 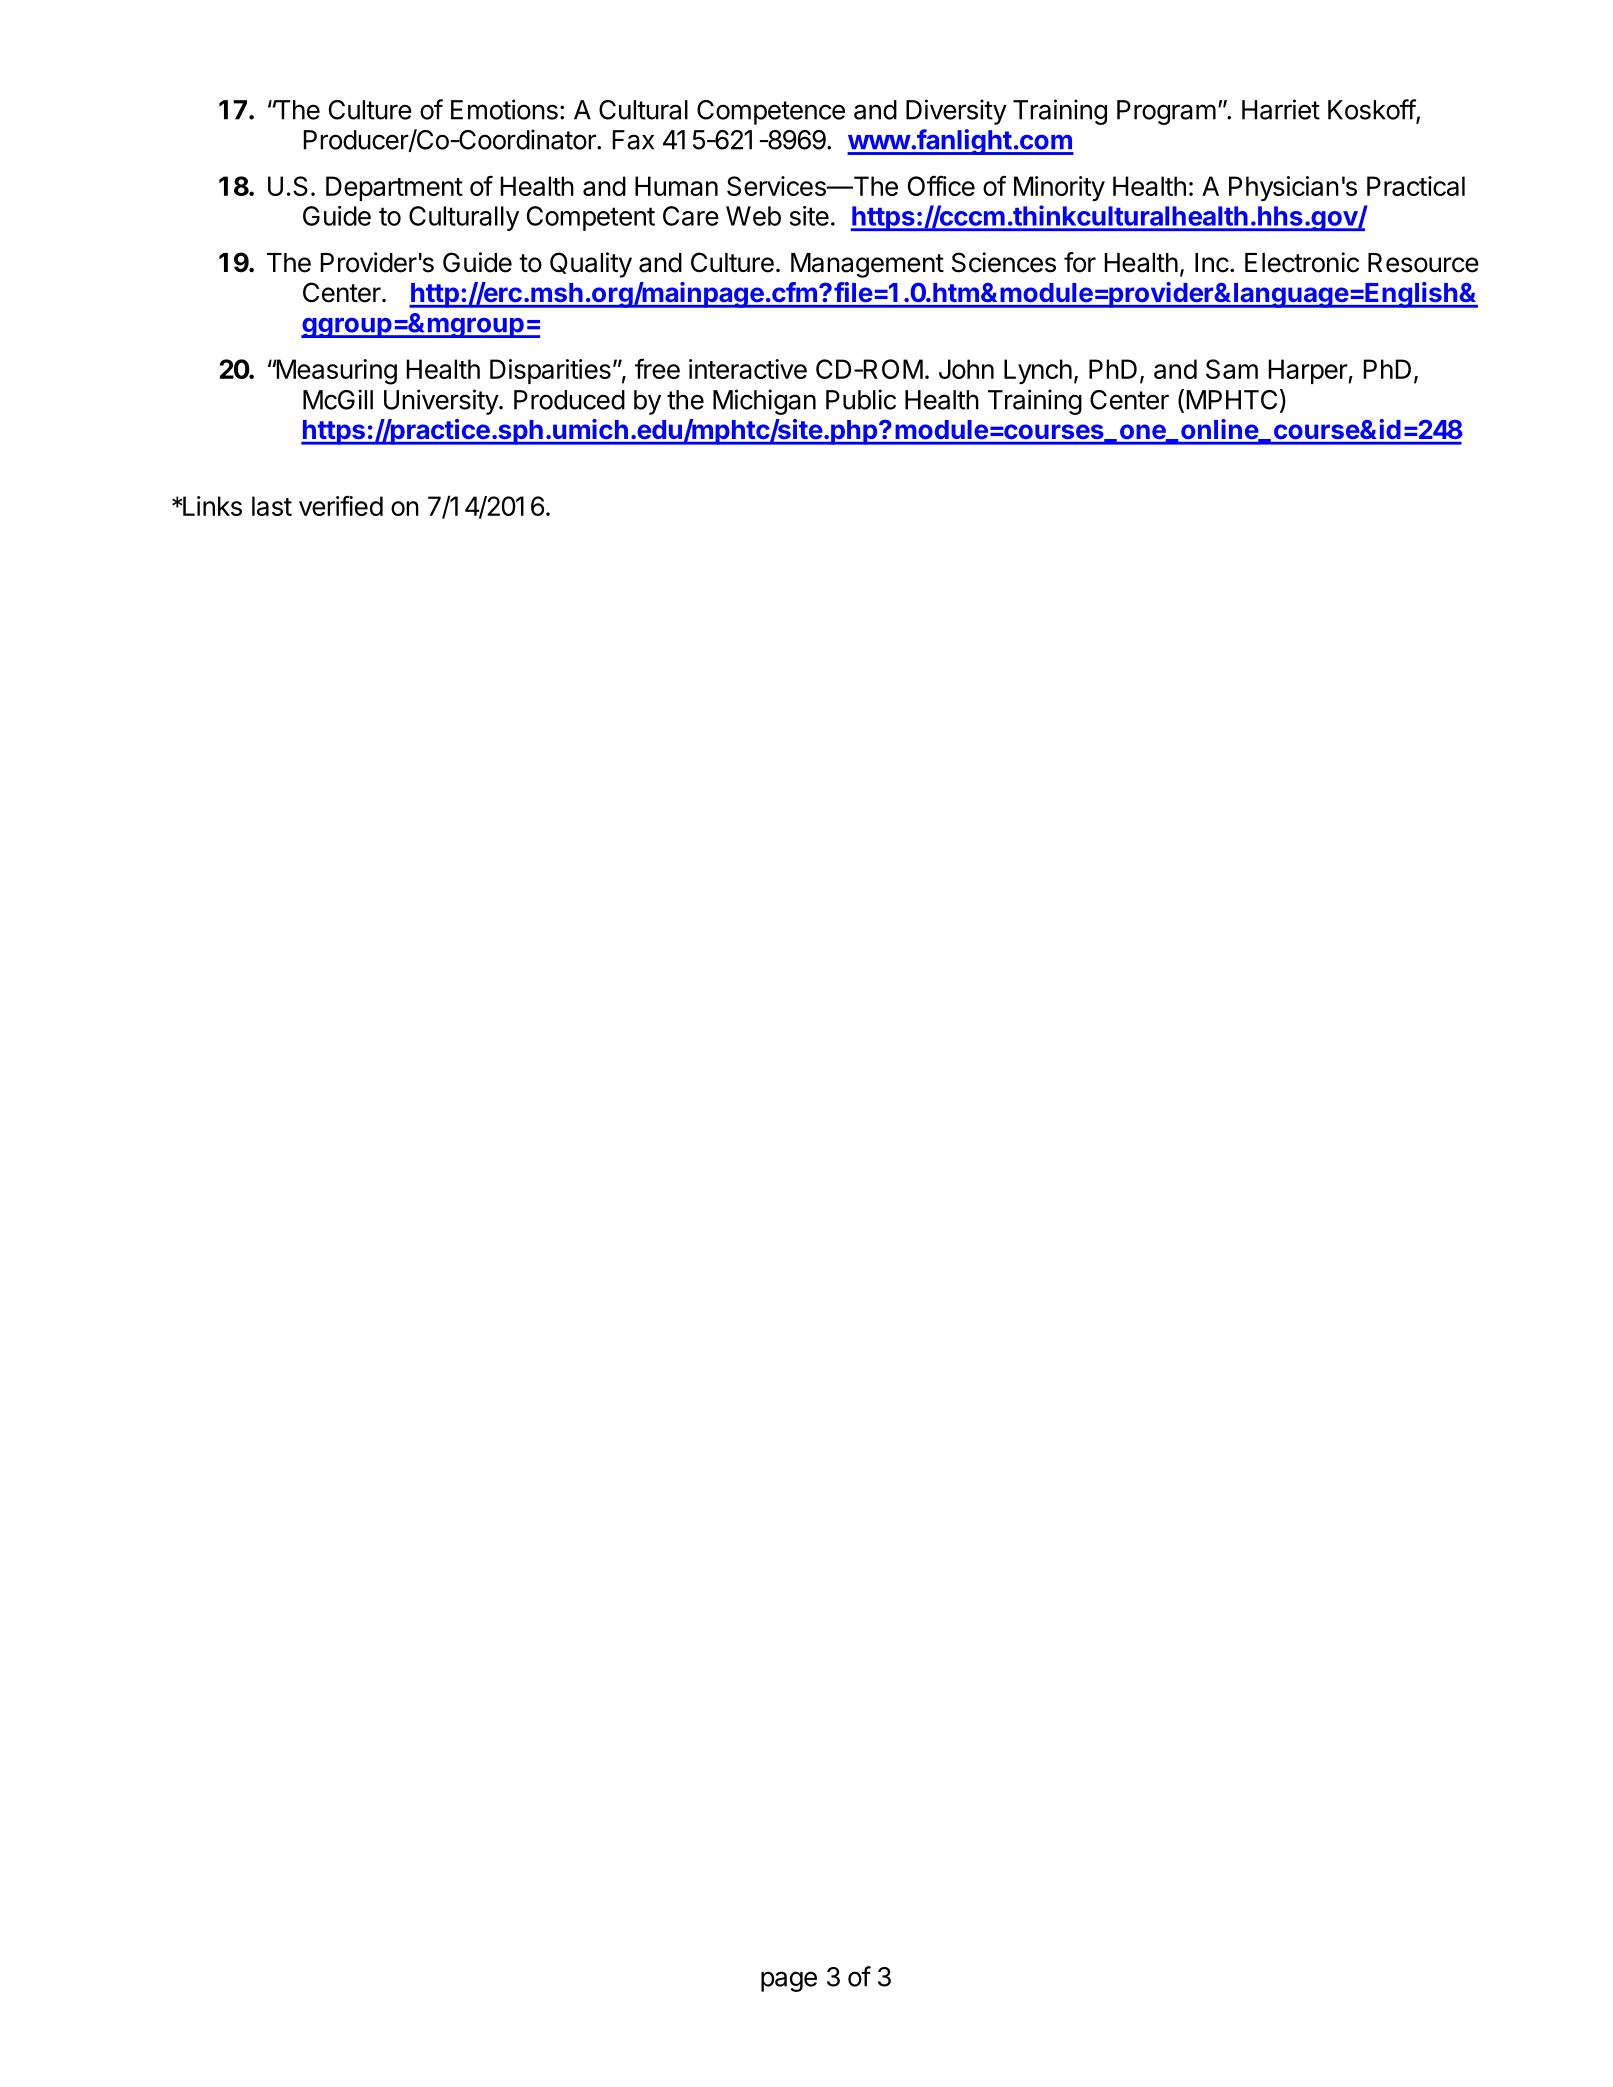 What do you see at coordinates (764, 402) in the screenshot?
I see `Michigan` at bounding box center [764, 402].
